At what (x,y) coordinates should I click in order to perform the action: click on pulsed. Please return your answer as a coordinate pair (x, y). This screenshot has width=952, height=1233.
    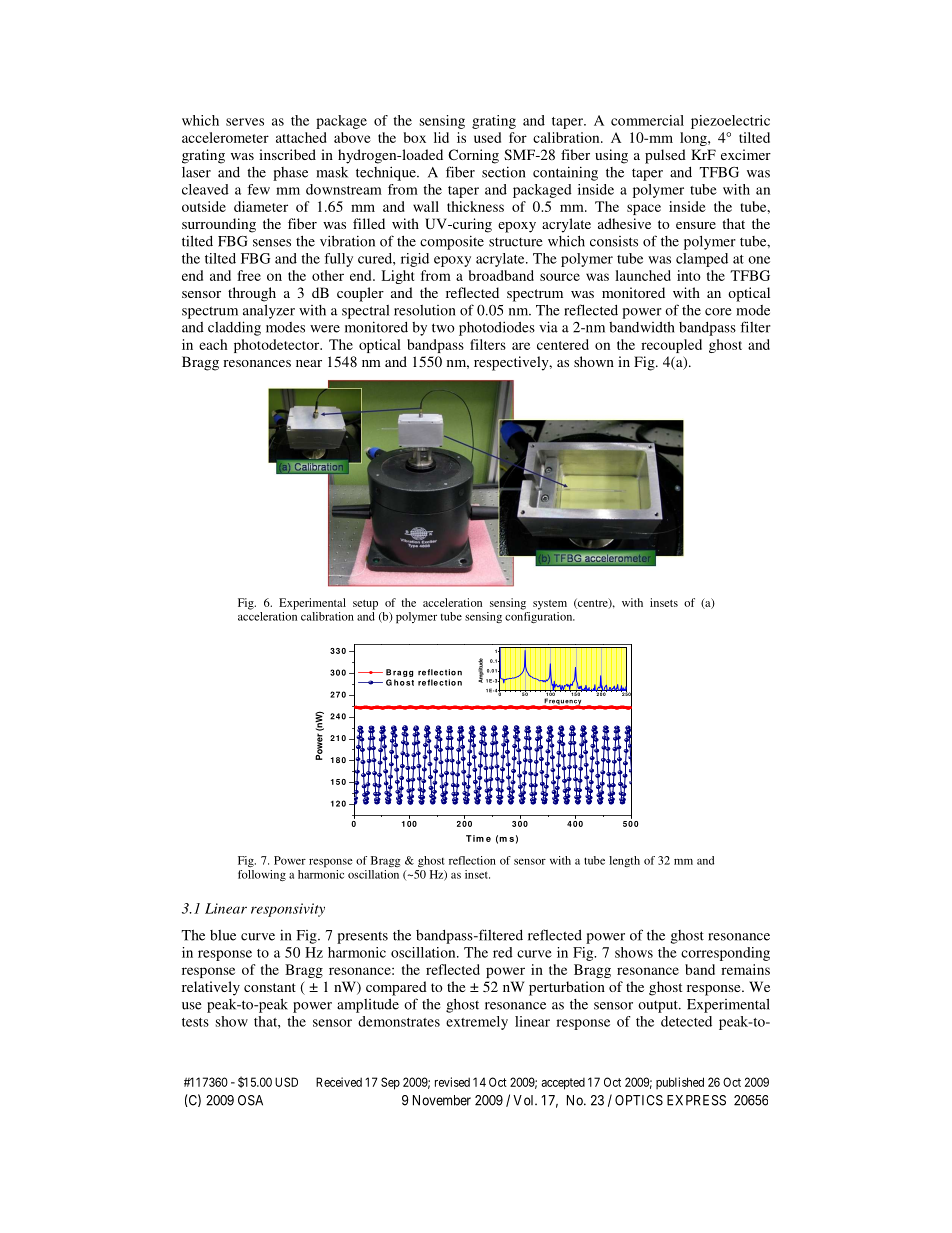
    Looking at the image, I should click on (665, 156).
